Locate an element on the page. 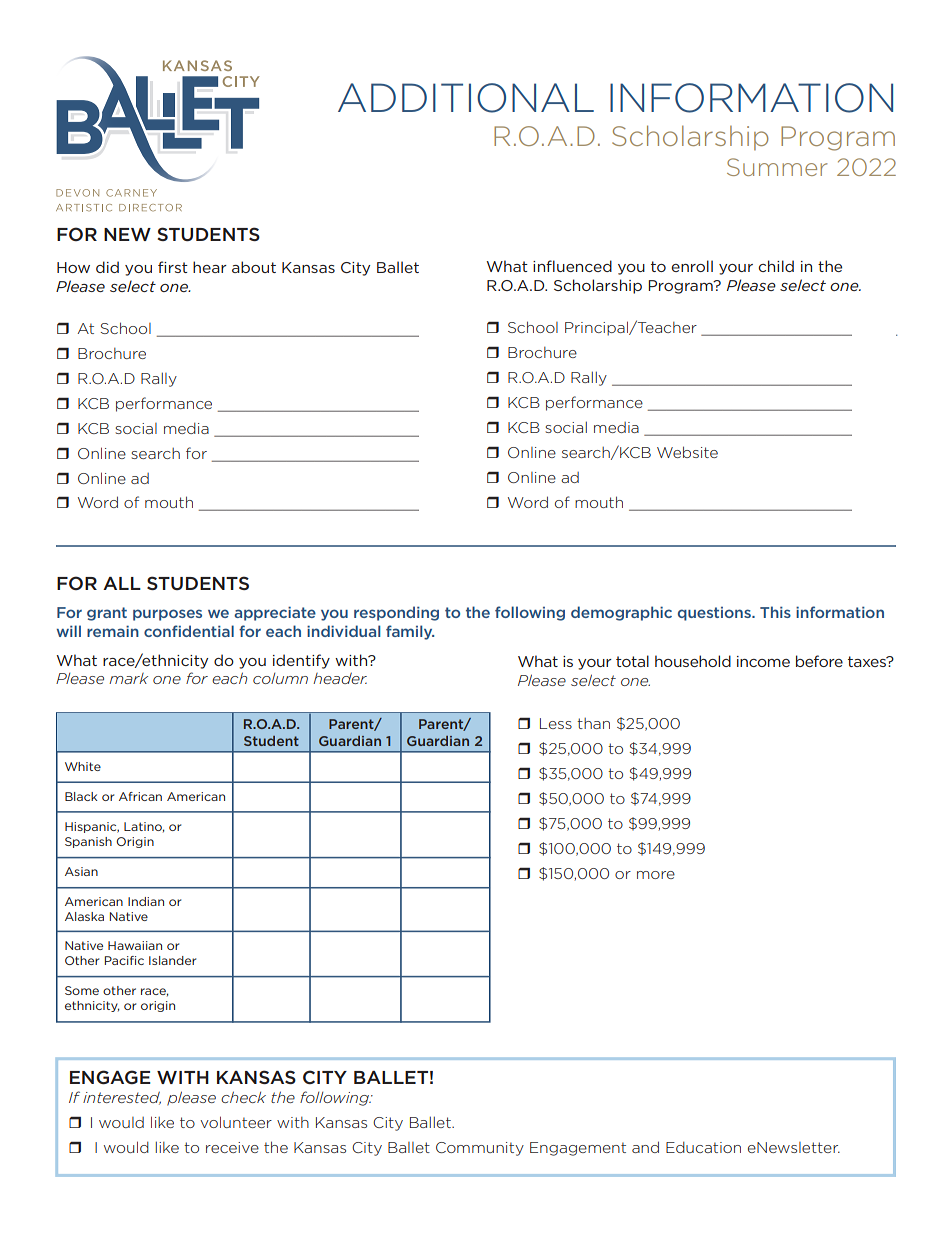 This document has height=1233, width=952. African is located at coordinates (140, 796).
